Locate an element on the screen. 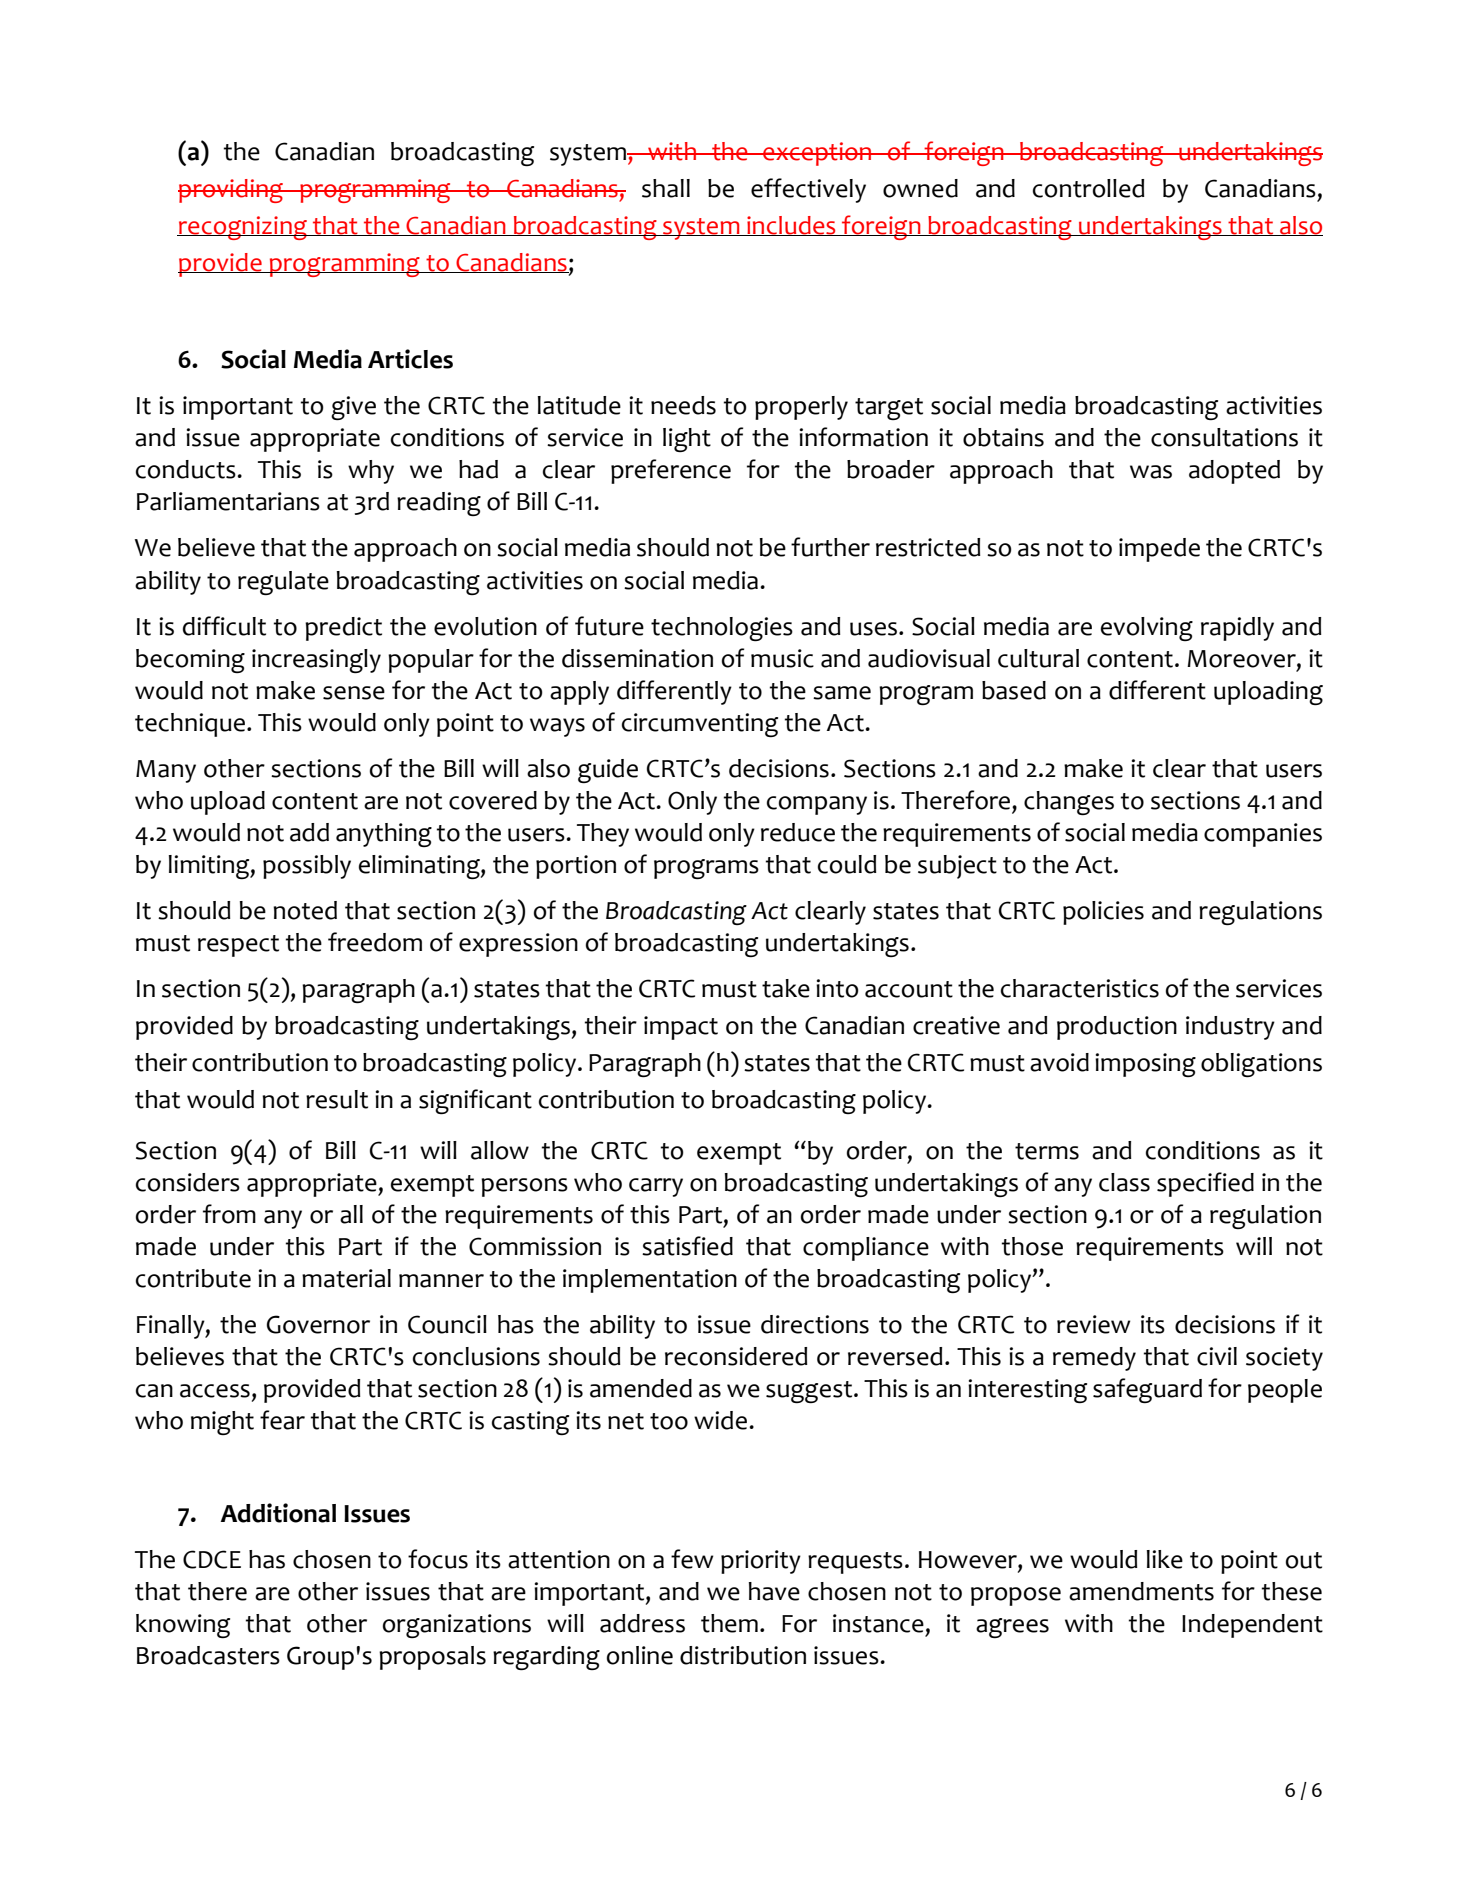  increasingly is located at coordinates (316, 661).
